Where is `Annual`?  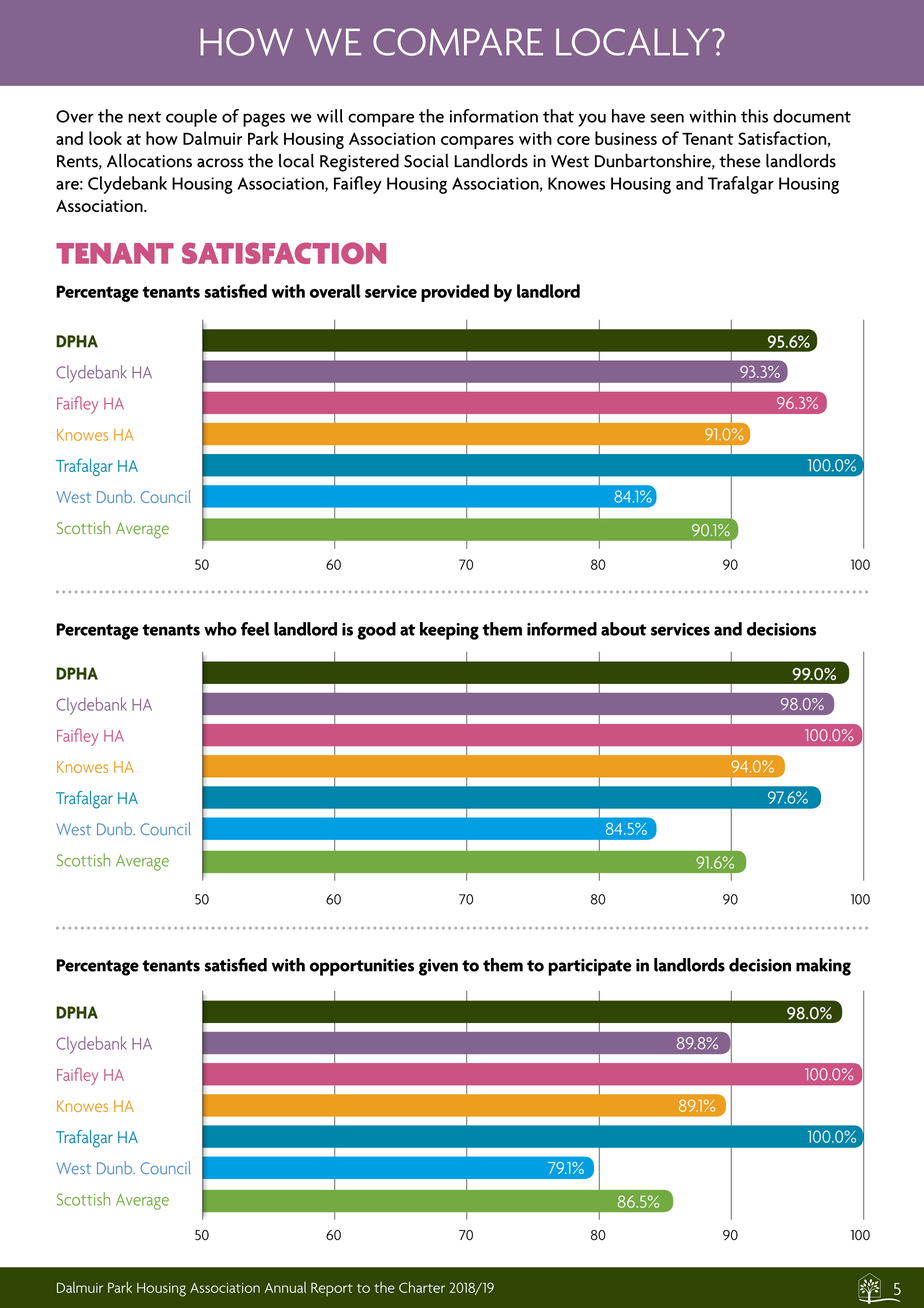
Annual is located at coordinates (285, 1287).
